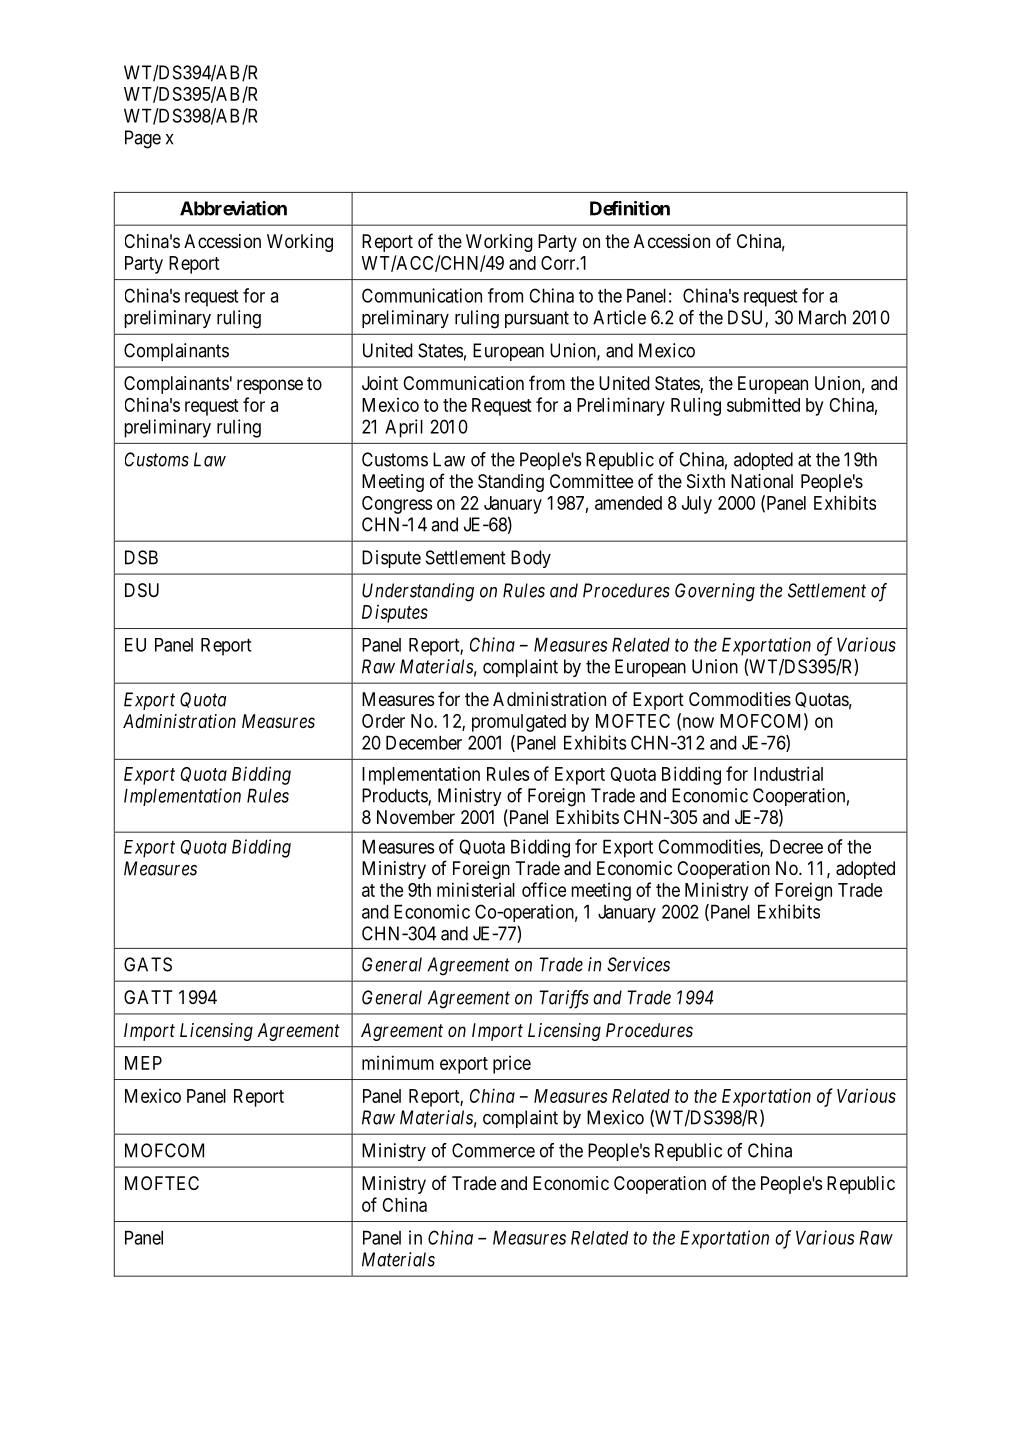 The height and width of the screenshot is (1444, 1021). What do you see at coordinates (630, 208) in the screenshot?
I see `Definition` at bounding box center [630, 208].
